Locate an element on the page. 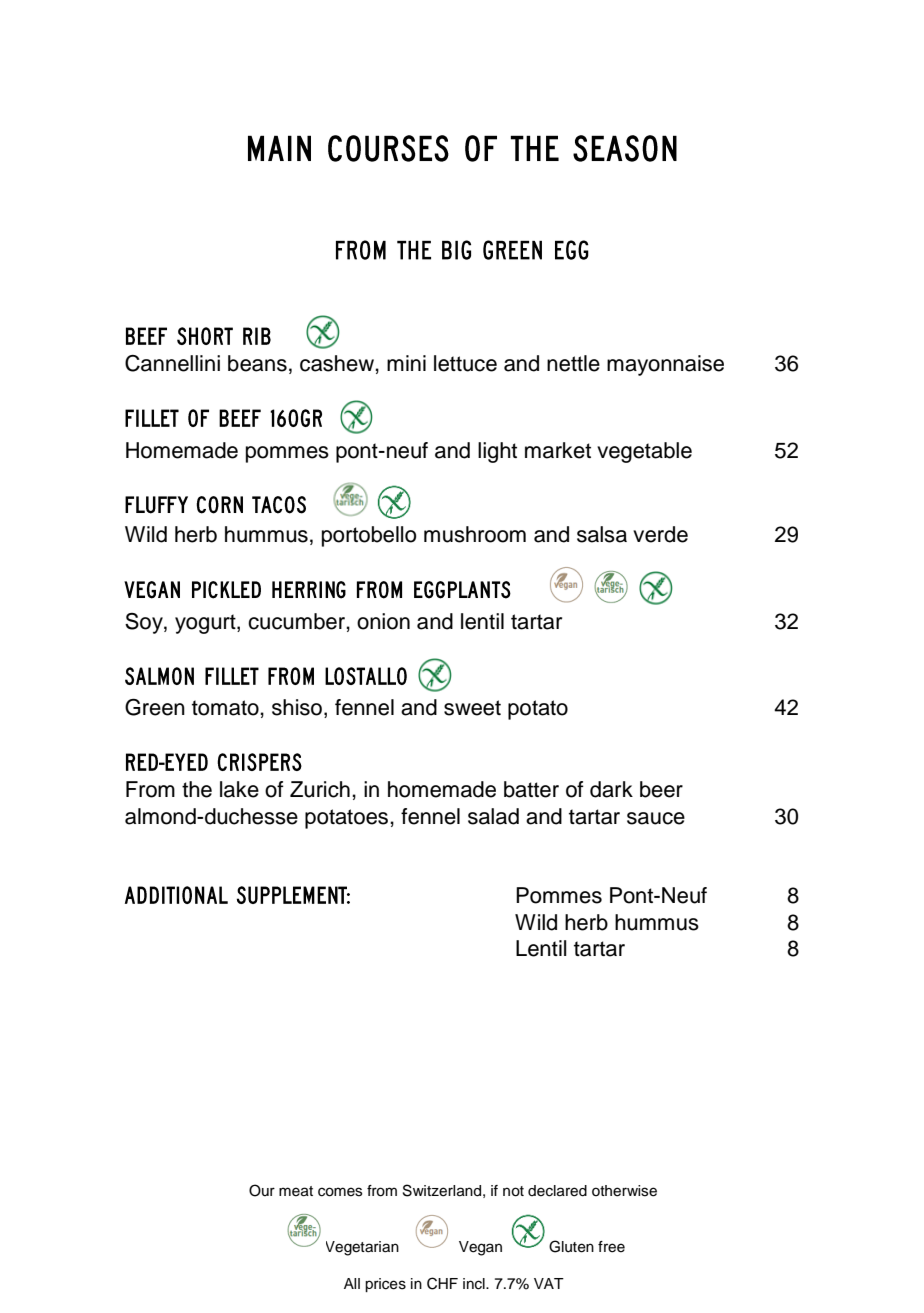 The image size is (924, 1313). Green is located at coordinates (155, 707).
